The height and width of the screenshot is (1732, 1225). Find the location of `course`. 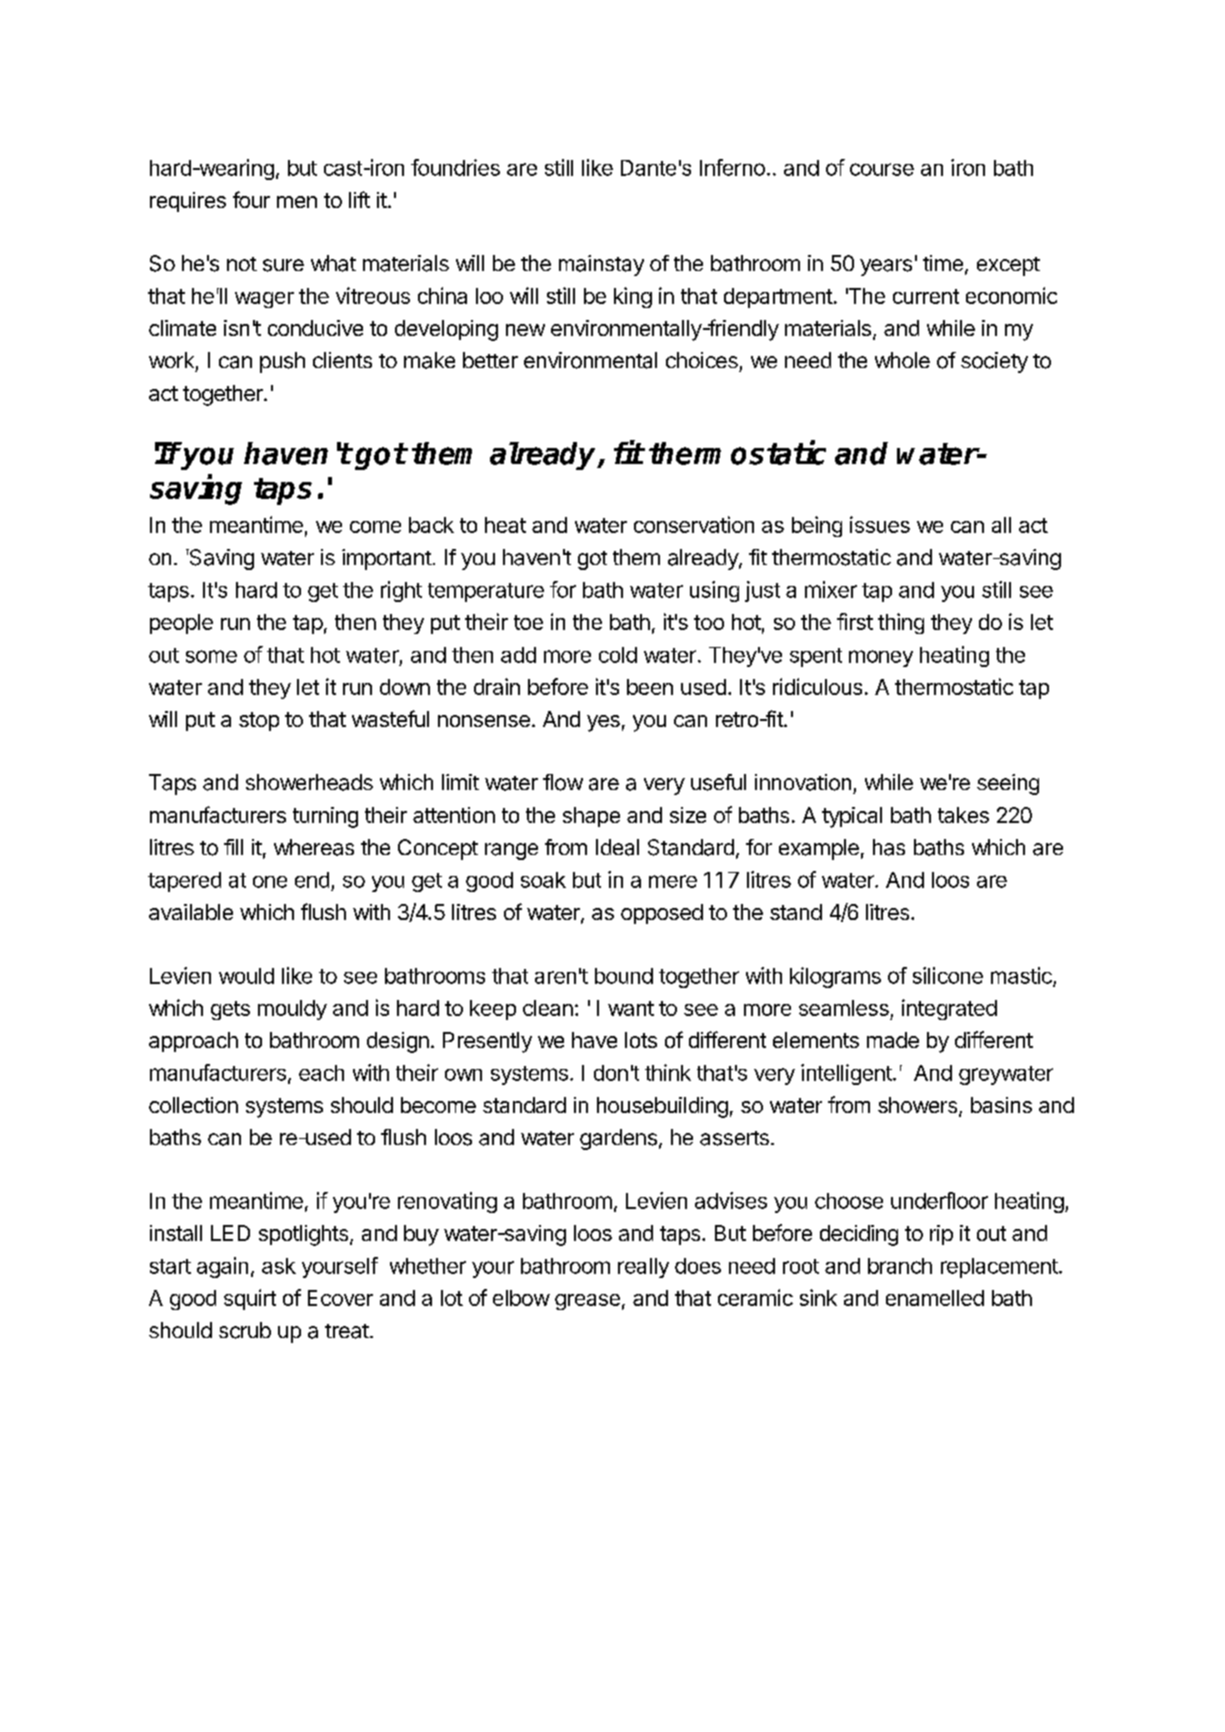

course is located at coordinates (882, 169).
